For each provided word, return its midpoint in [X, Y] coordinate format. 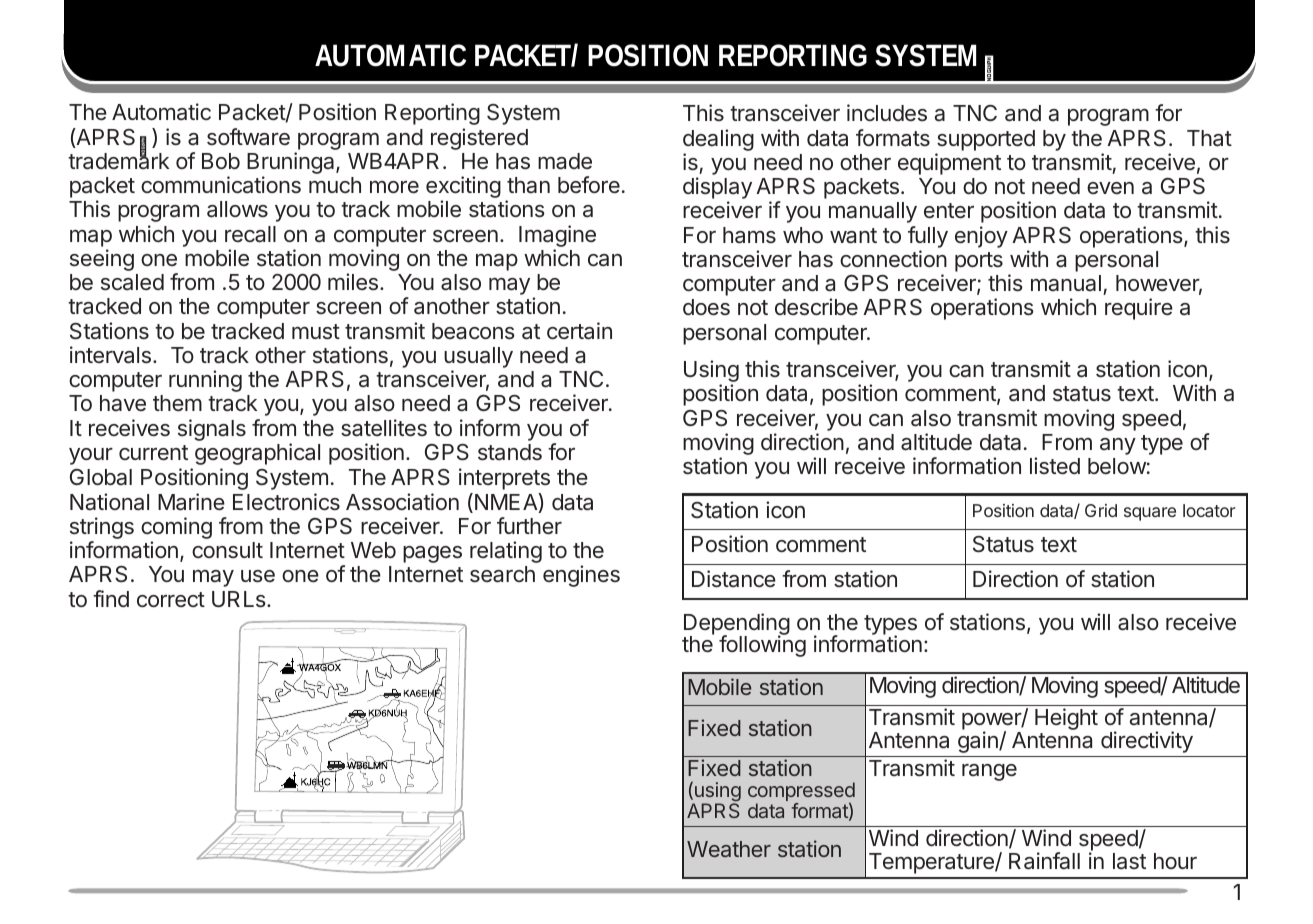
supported [986, 140]
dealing [718, 140]
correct [171, 600]
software [248, 137]
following [762, 645]
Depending [737, 625]
